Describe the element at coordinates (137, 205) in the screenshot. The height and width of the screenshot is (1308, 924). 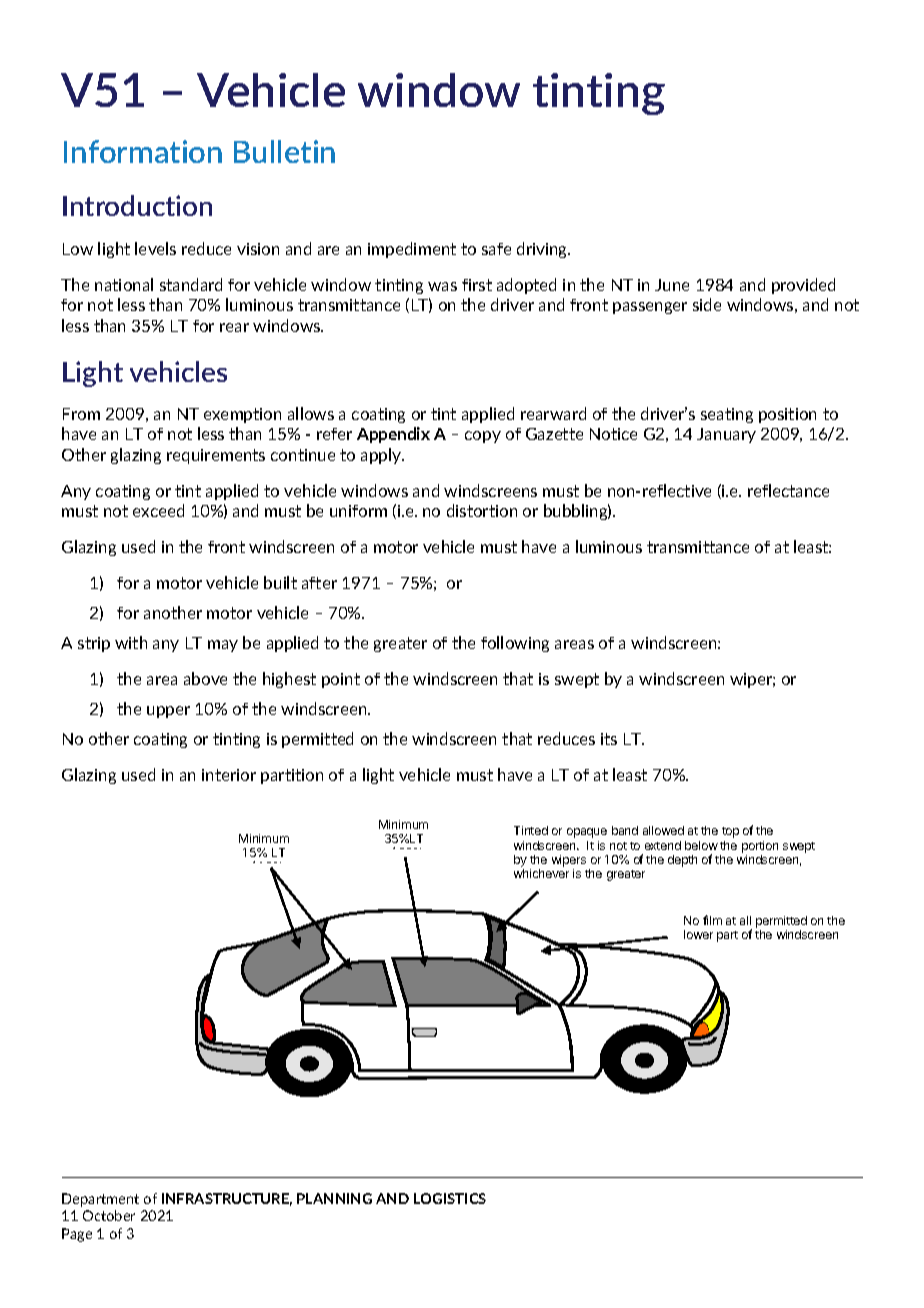
I see `Introduction` at that location.
